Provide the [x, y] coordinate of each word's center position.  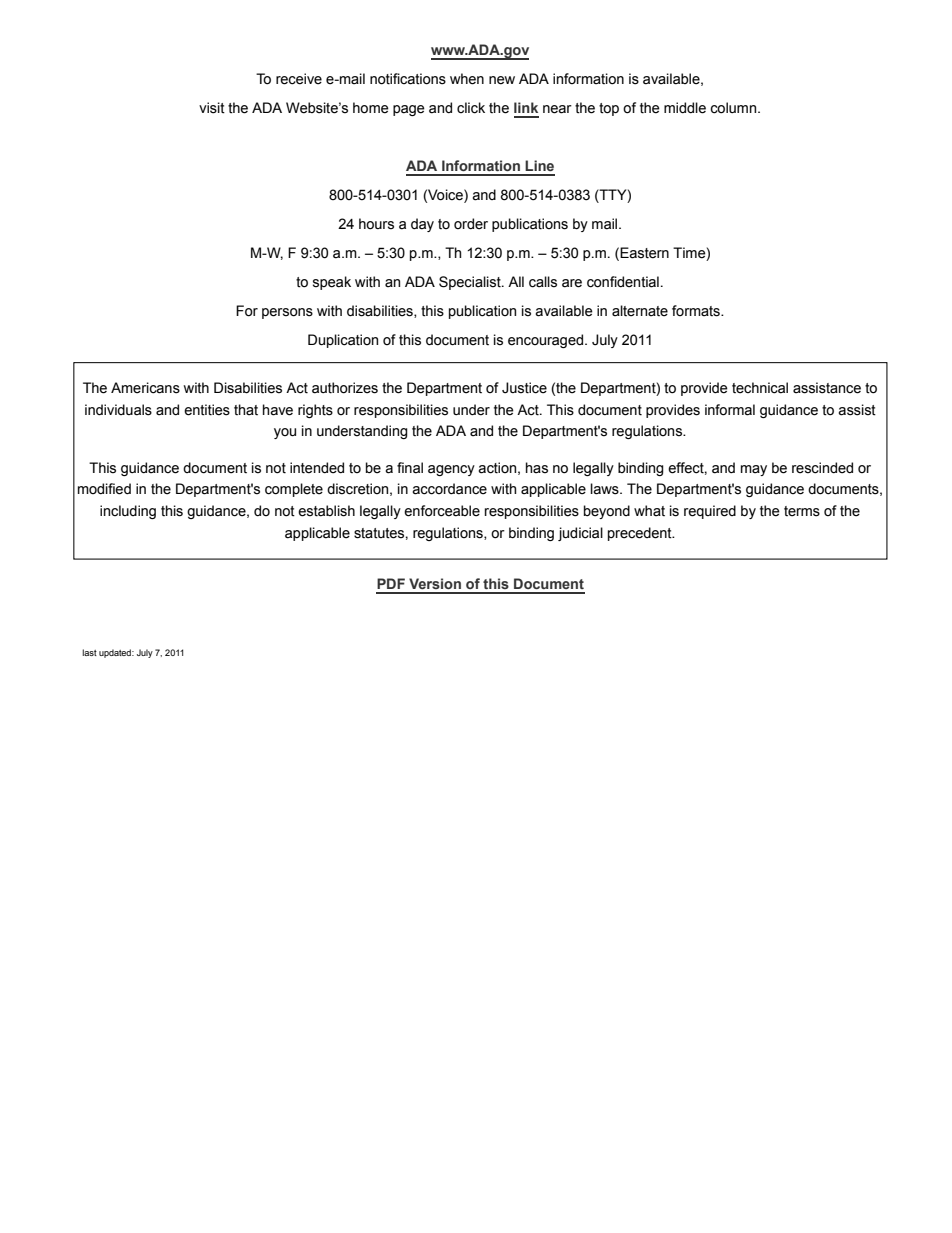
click [471, 108]
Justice [524, 388]
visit [212, 108]
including [128, 512]
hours [376, 224]
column [734, 108]
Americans [145, 388]
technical [760, 388]
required [710, 512]
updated [116, 653]
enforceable [442, 511]
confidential [623, 282]
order [471, 224]
